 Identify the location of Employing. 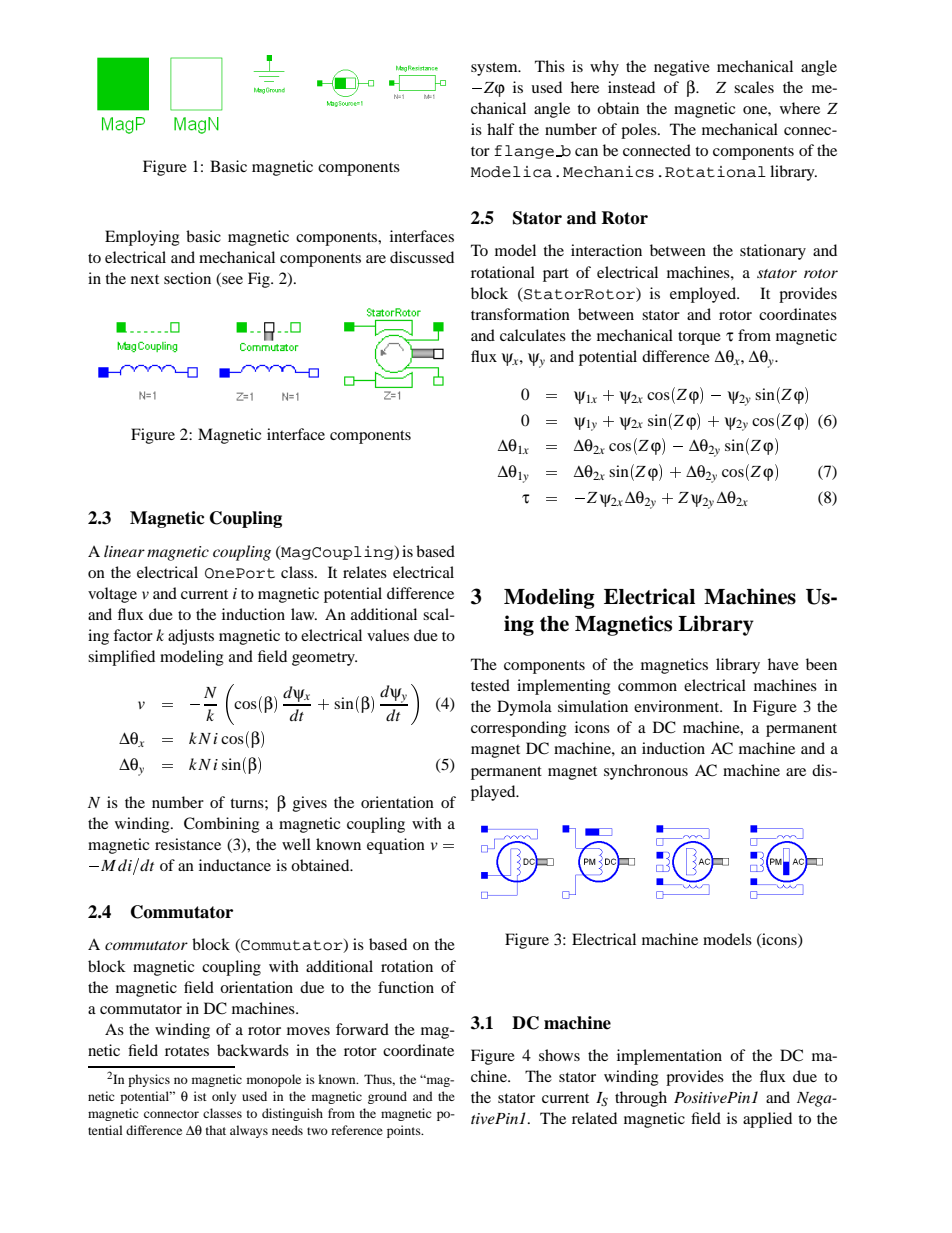
(142, 238).
